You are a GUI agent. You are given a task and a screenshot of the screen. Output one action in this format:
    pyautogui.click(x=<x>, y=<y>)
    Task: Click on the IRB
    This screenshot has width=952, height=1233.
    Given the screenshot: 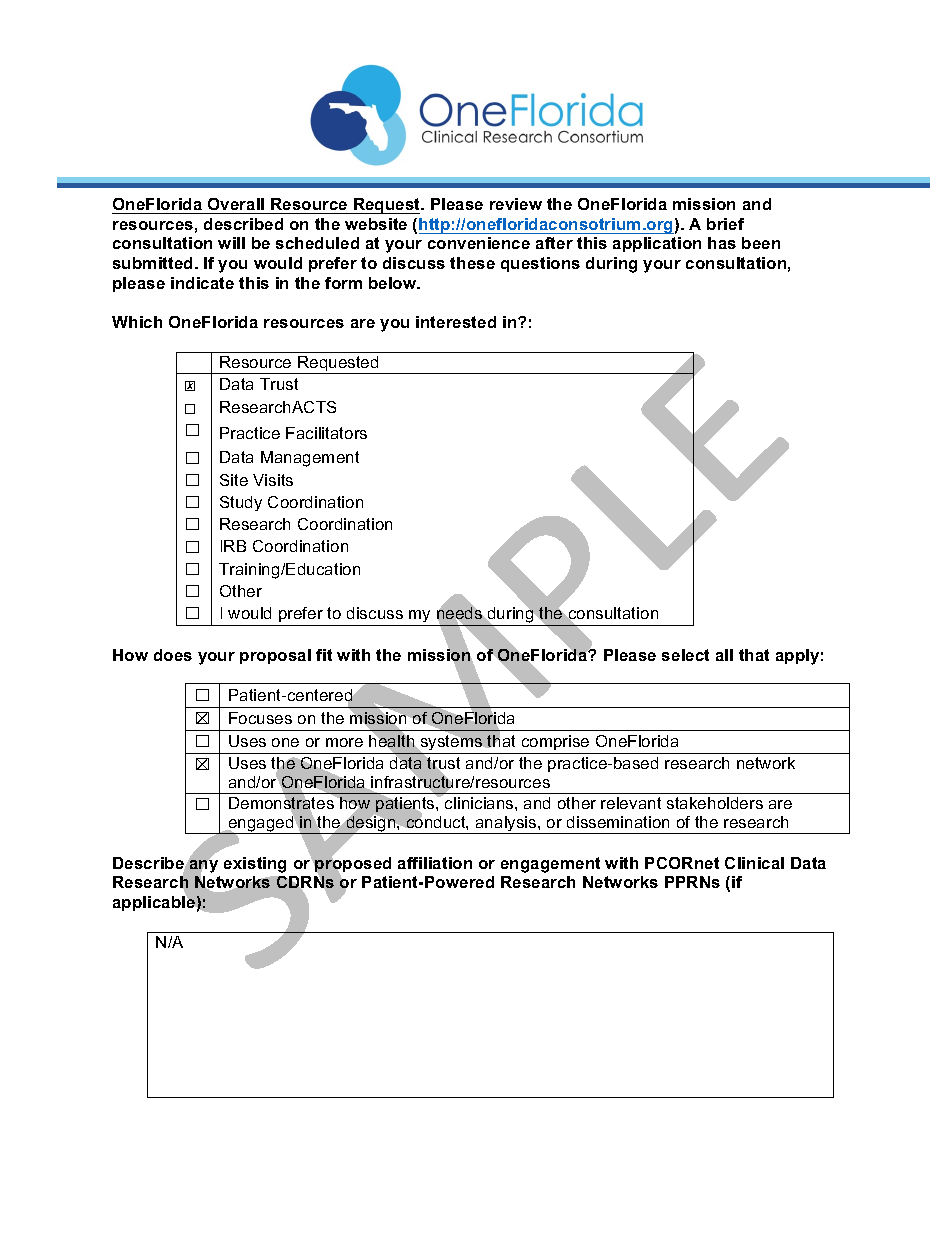 What is the action you would take?
    pyautogui.click(x=233, y=546)
